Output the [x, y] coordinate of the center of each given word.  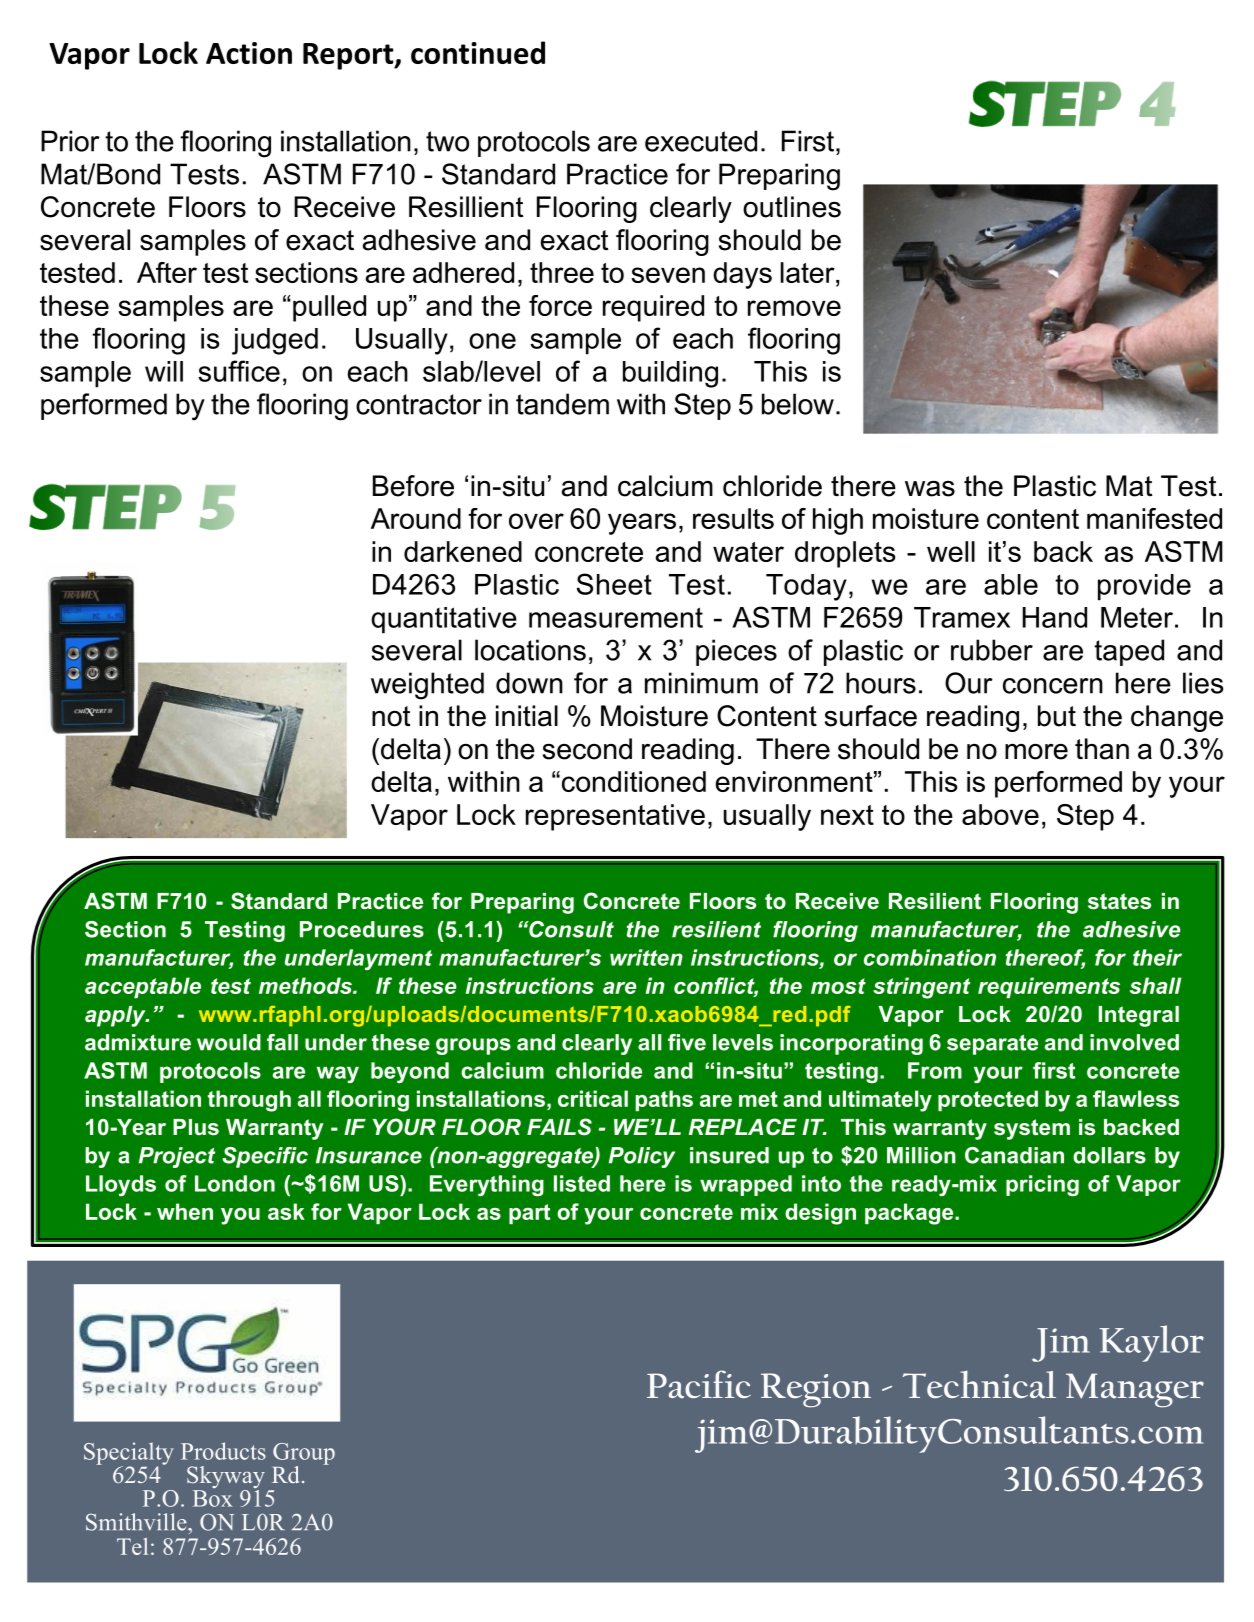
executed [701, 141]
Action [249, 53]
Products [223, 1451]
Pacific [699, 1384]
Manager [1135, 1390]
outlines [792, 207]
